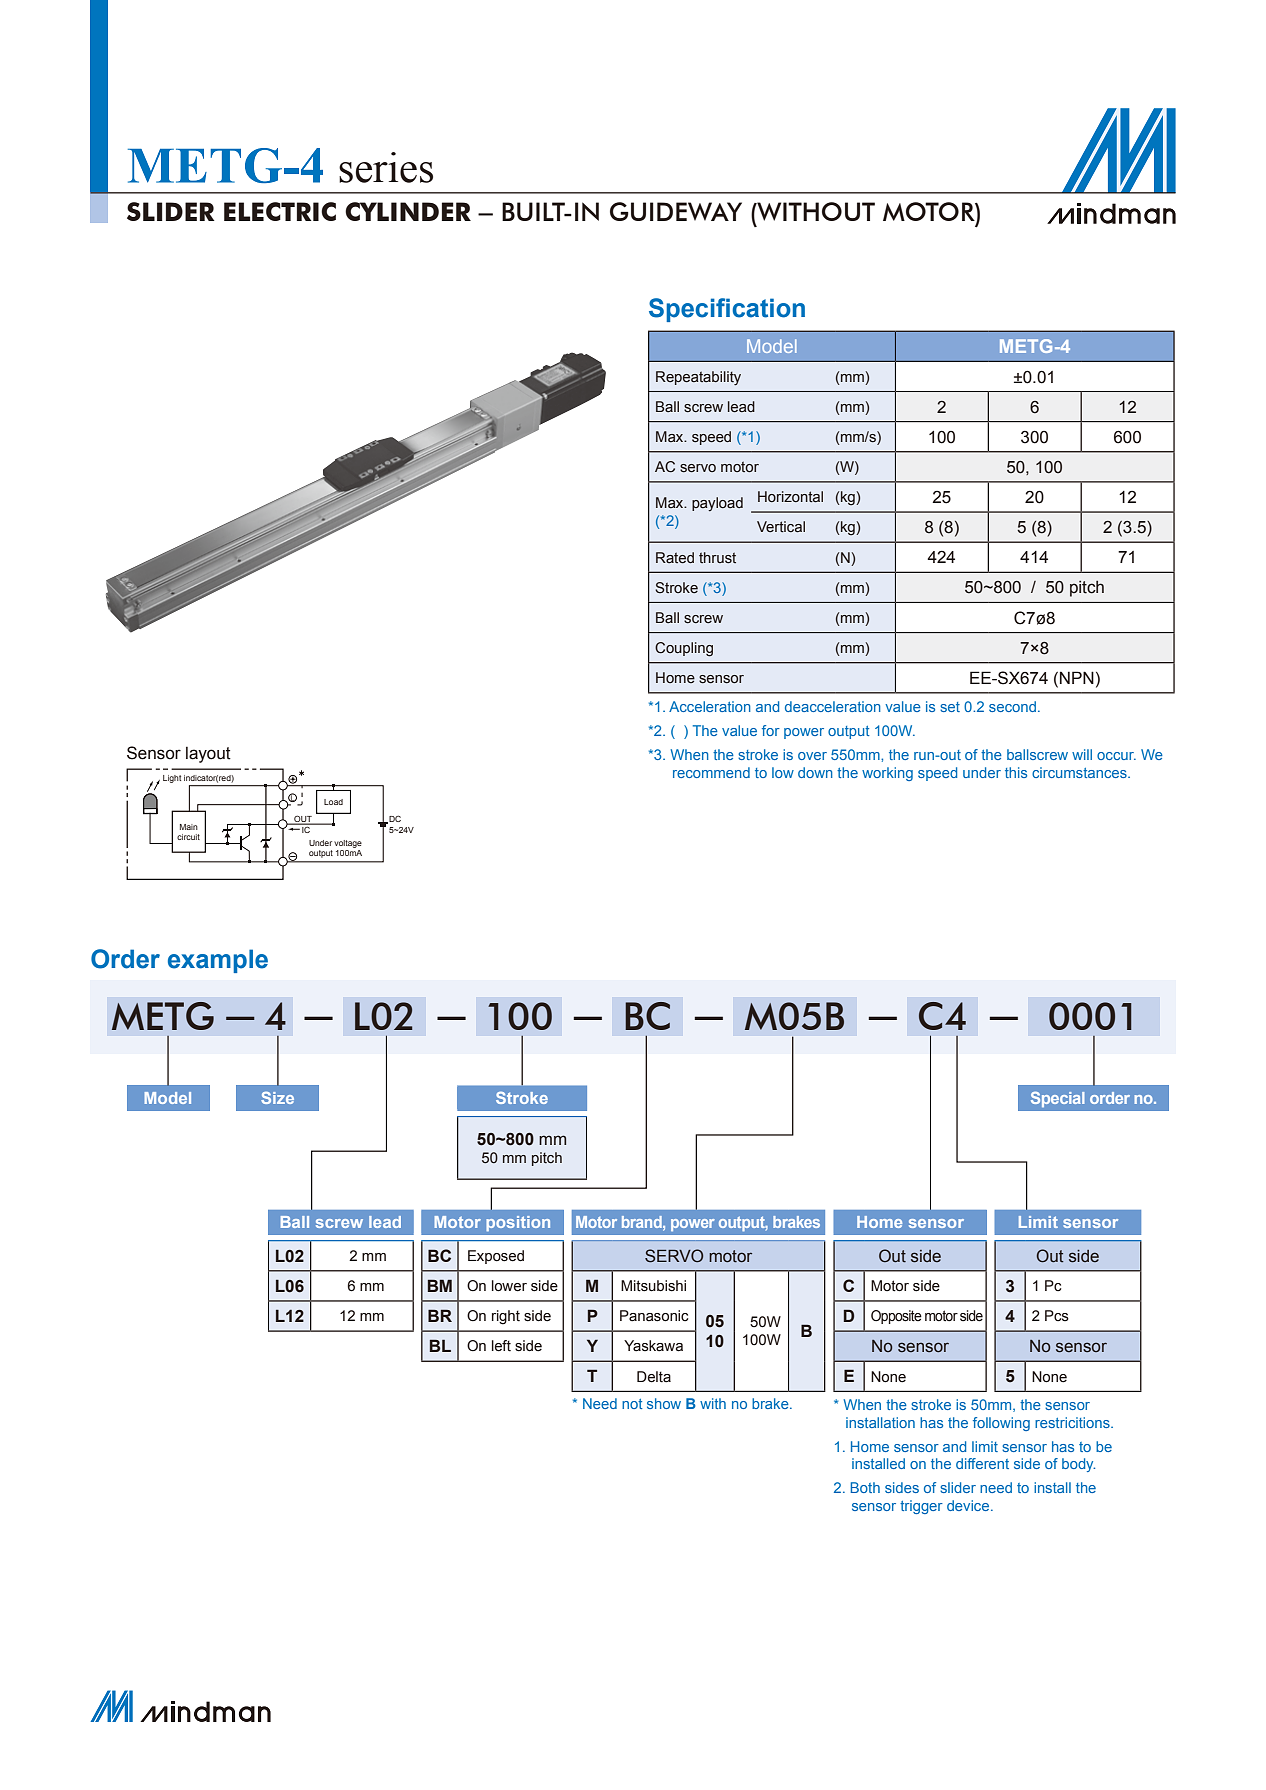  What do you see at coordinates (632, 1404) in the image?
I see `not` at bounding box center [632, 1404].
